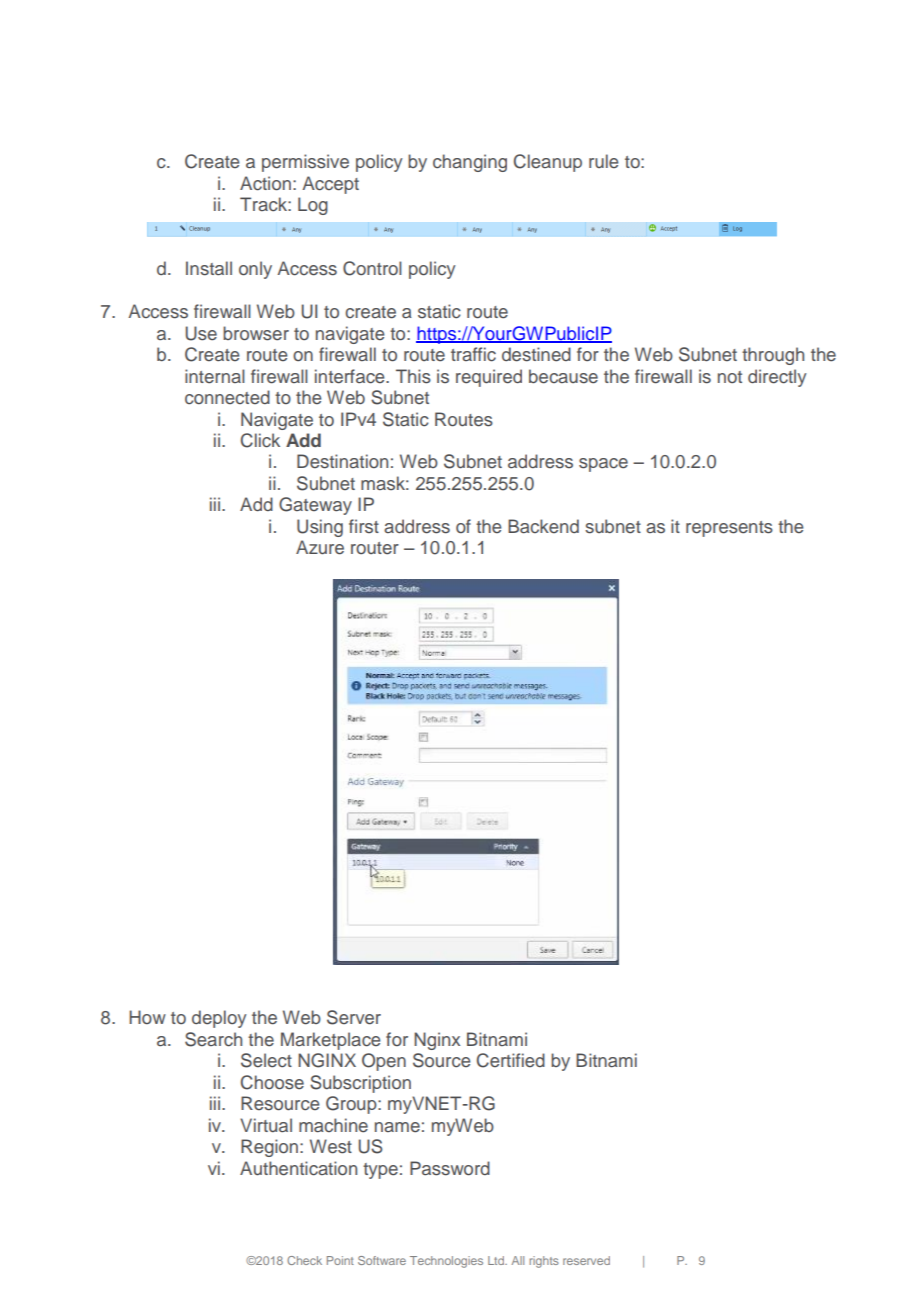  What do you see at coordinates (446, 1262) in the page?
I see `Technologies` at bounding box center [446, 1262].
